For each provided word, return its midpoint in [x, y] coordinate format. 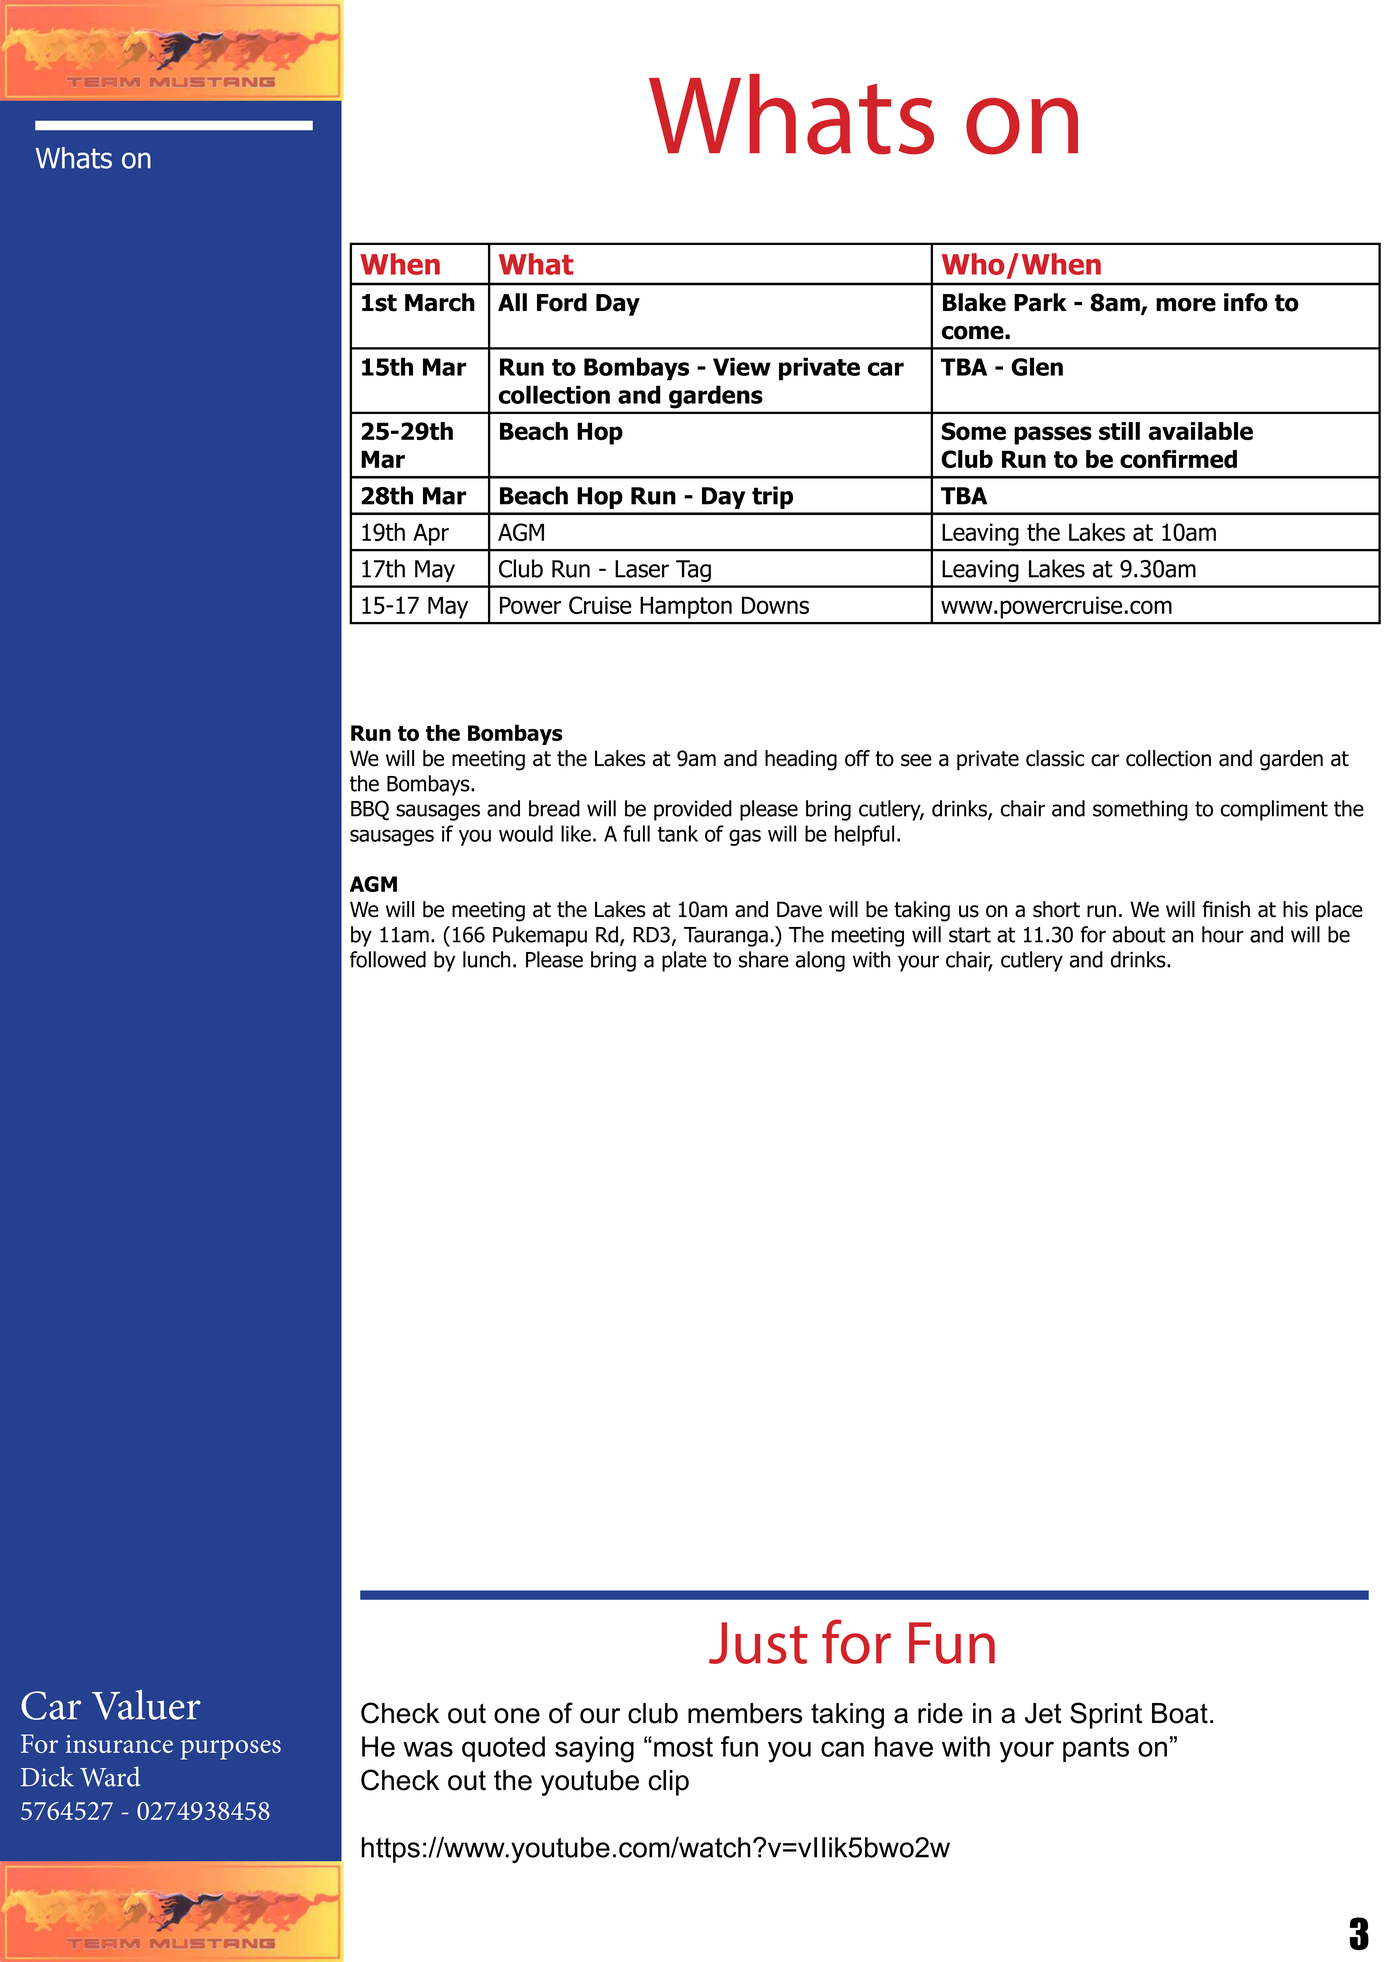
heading [801, 760]
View [742, 366]
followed [388, 959]
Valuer [146, 1704]
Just [758, 1643]
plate [684, 961]
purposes [231, 1750]
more [1186, 304]
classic [1055, 758]
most [683, 1747]
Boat [1180, 1713]
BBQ [370, 810]
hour [1223, 934]
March [440, 302]
